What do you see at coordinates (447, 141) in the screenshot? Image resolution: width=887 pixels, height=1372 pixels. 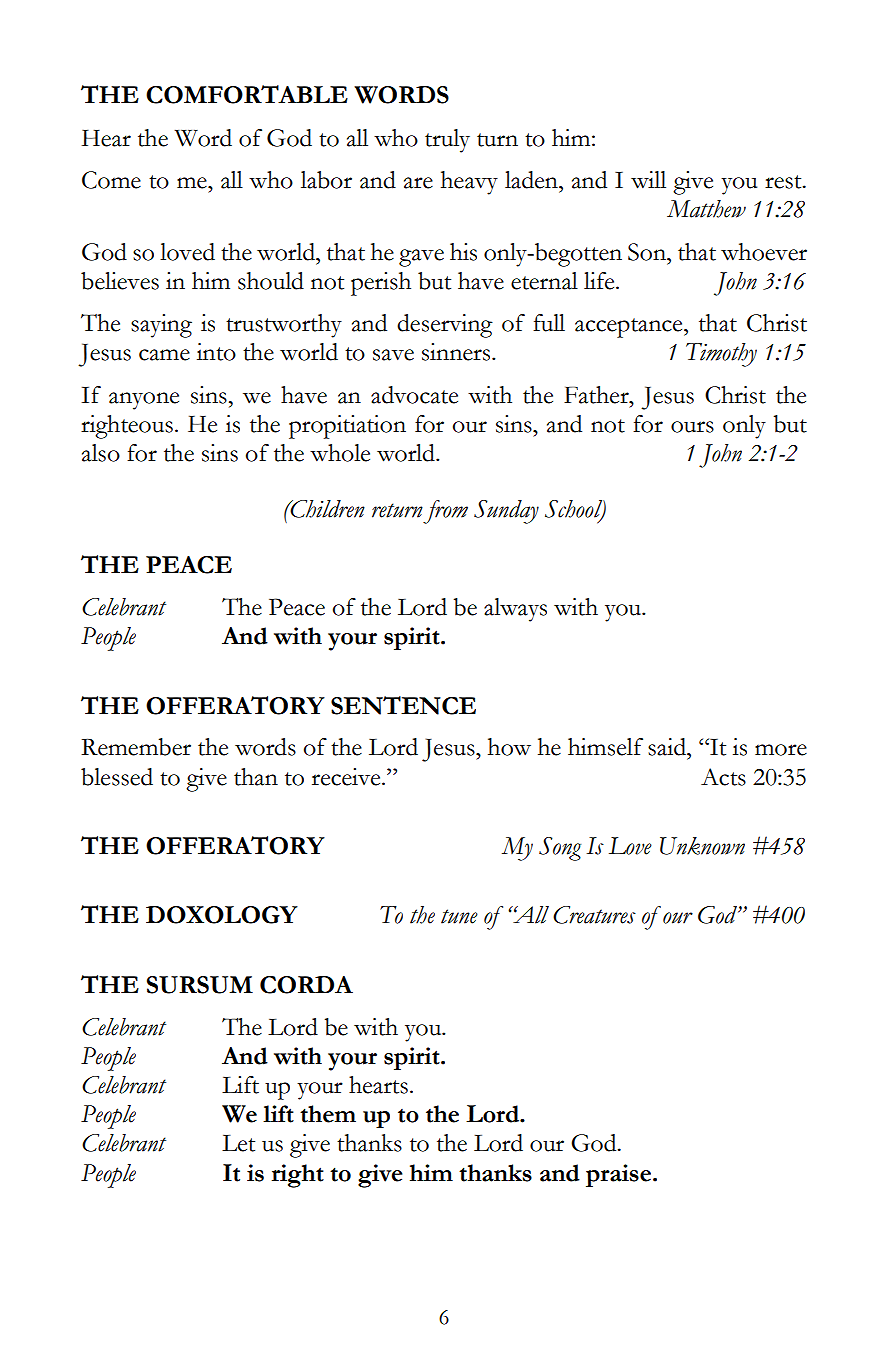 I see `truly` at bounding box center [447, 141].
